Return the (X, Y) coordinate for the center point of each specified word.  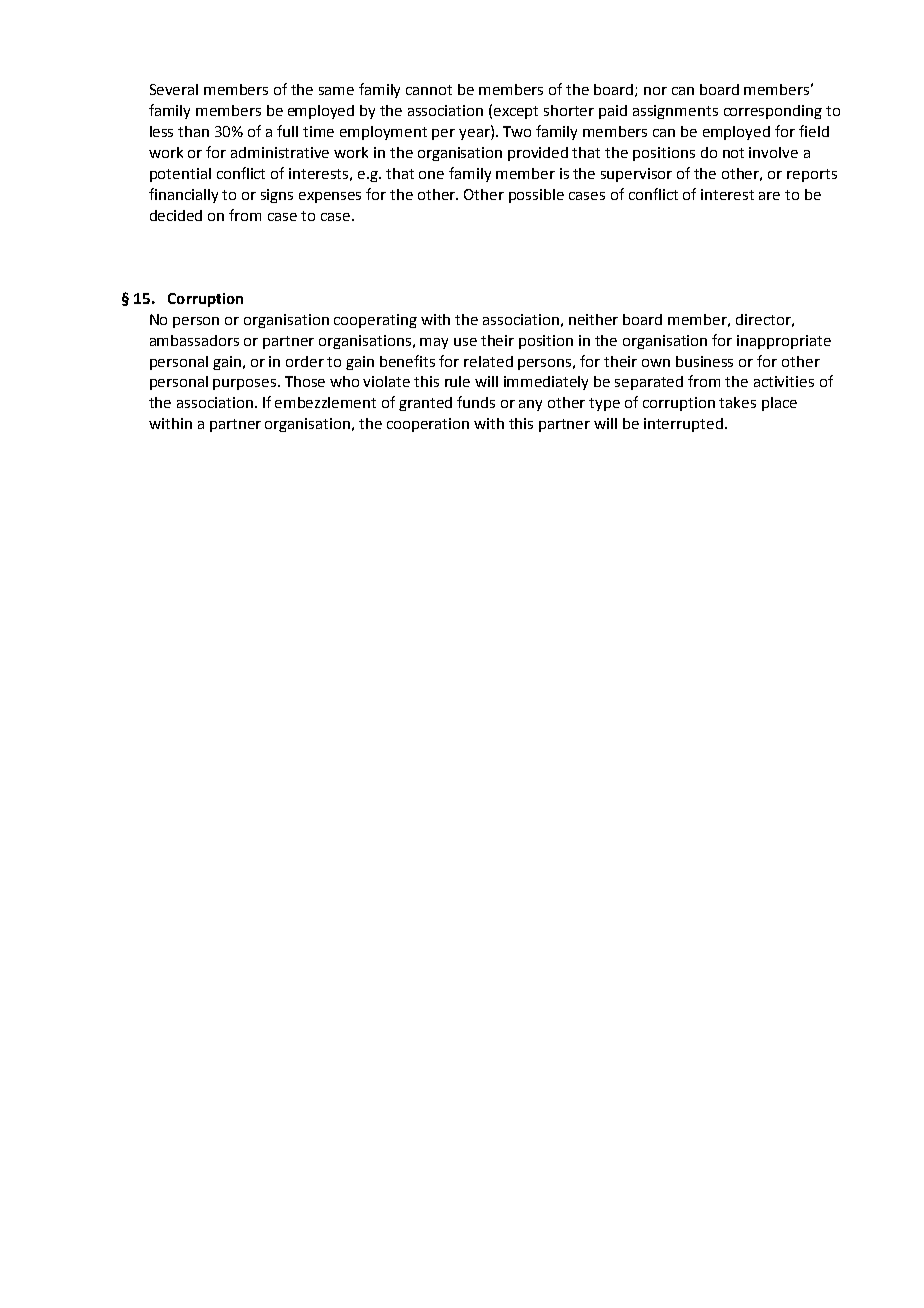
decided (176, 215)
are (769, 196)
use (465, 342)
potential (180, 175)
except (516, 112)
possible (536, 196)
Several (174, 89)
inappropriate (784, 342)
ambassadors (194, 340)
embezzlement (325, 402)
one (431, 175)
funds (476, 402)
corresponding (773, 112)
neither (593, 319)
